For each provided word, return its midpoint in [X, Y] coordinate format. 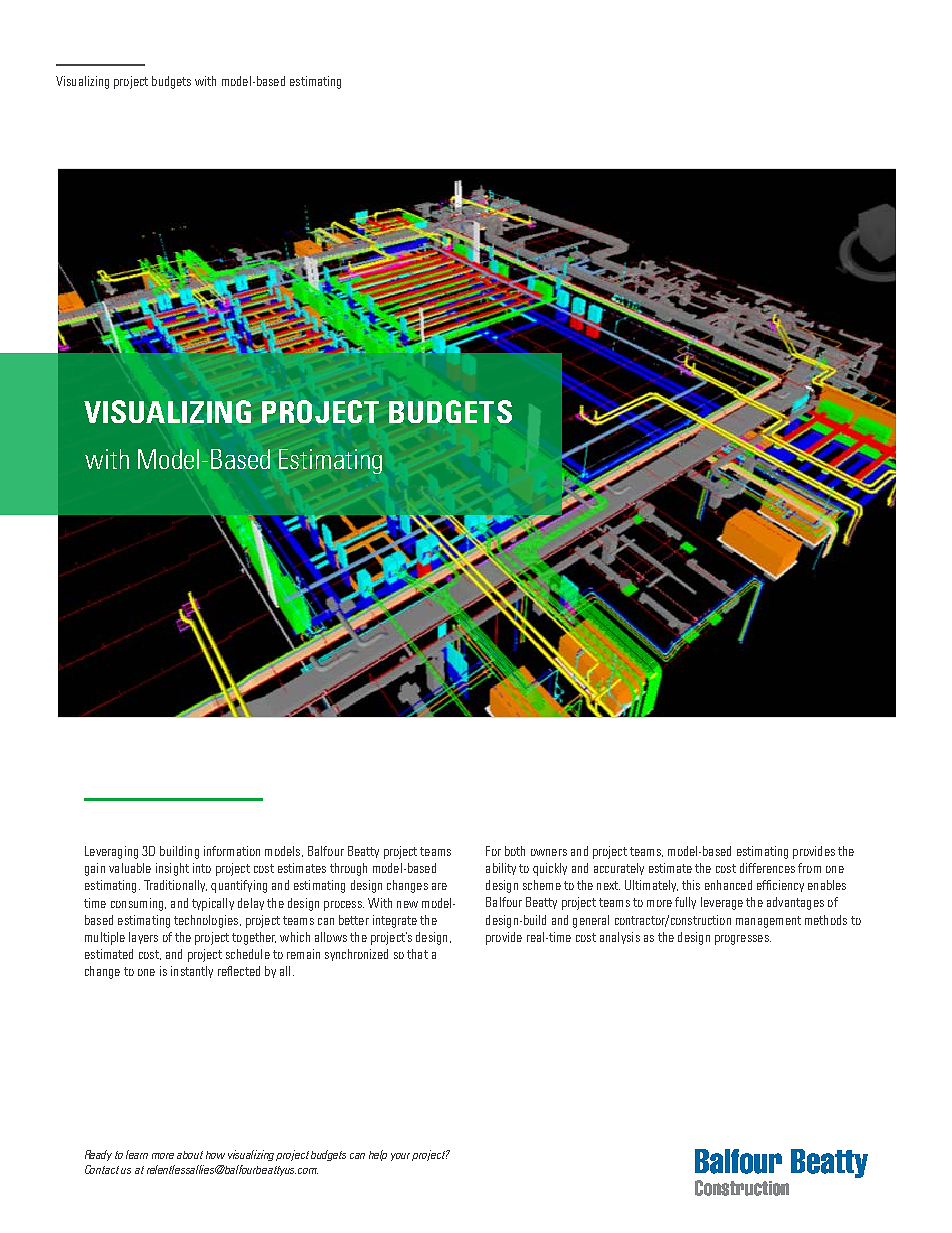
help [378, 1155]
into [202, 868]
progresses [743, 940]
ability [501, 869]
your [402, 1157]
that [417, 954]
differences [767, 868]
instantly [192, 972]
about [190, 1155]
